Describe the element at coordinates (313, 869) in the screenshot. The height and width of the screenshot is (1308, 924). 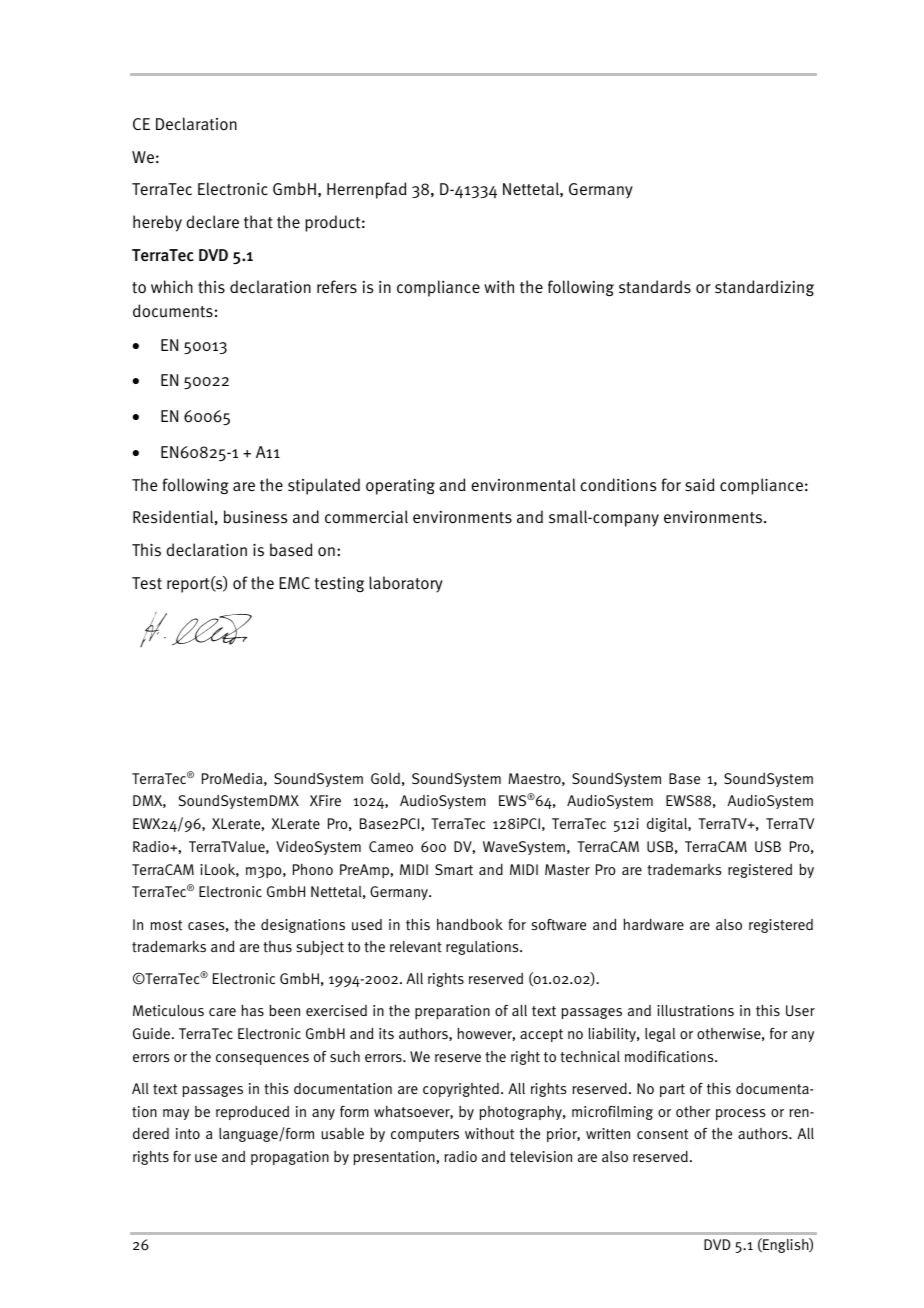
I see `Phono` at that location.
